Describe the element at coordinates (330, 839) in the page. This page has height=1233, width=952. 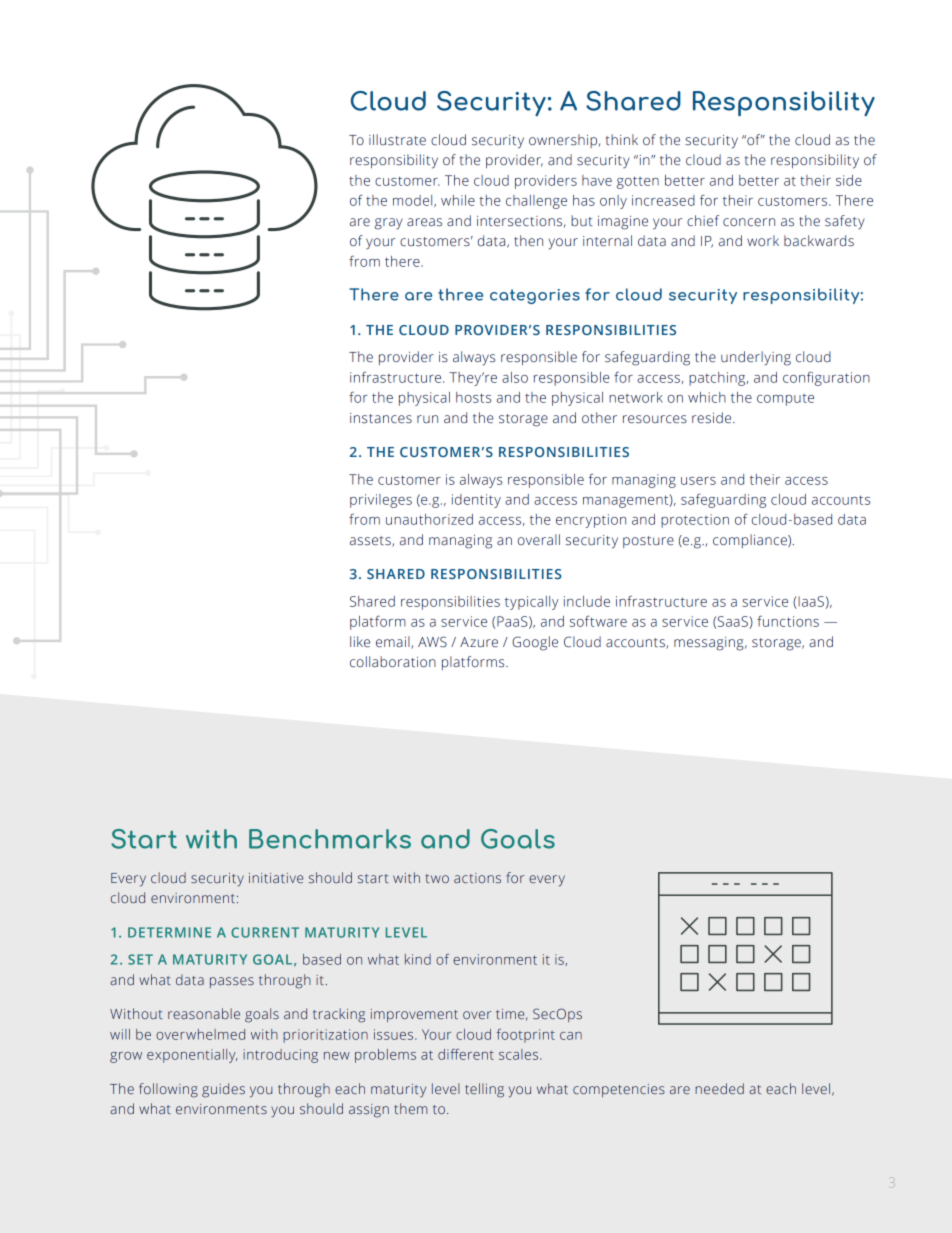
I see `Benchmarks` at that location.
